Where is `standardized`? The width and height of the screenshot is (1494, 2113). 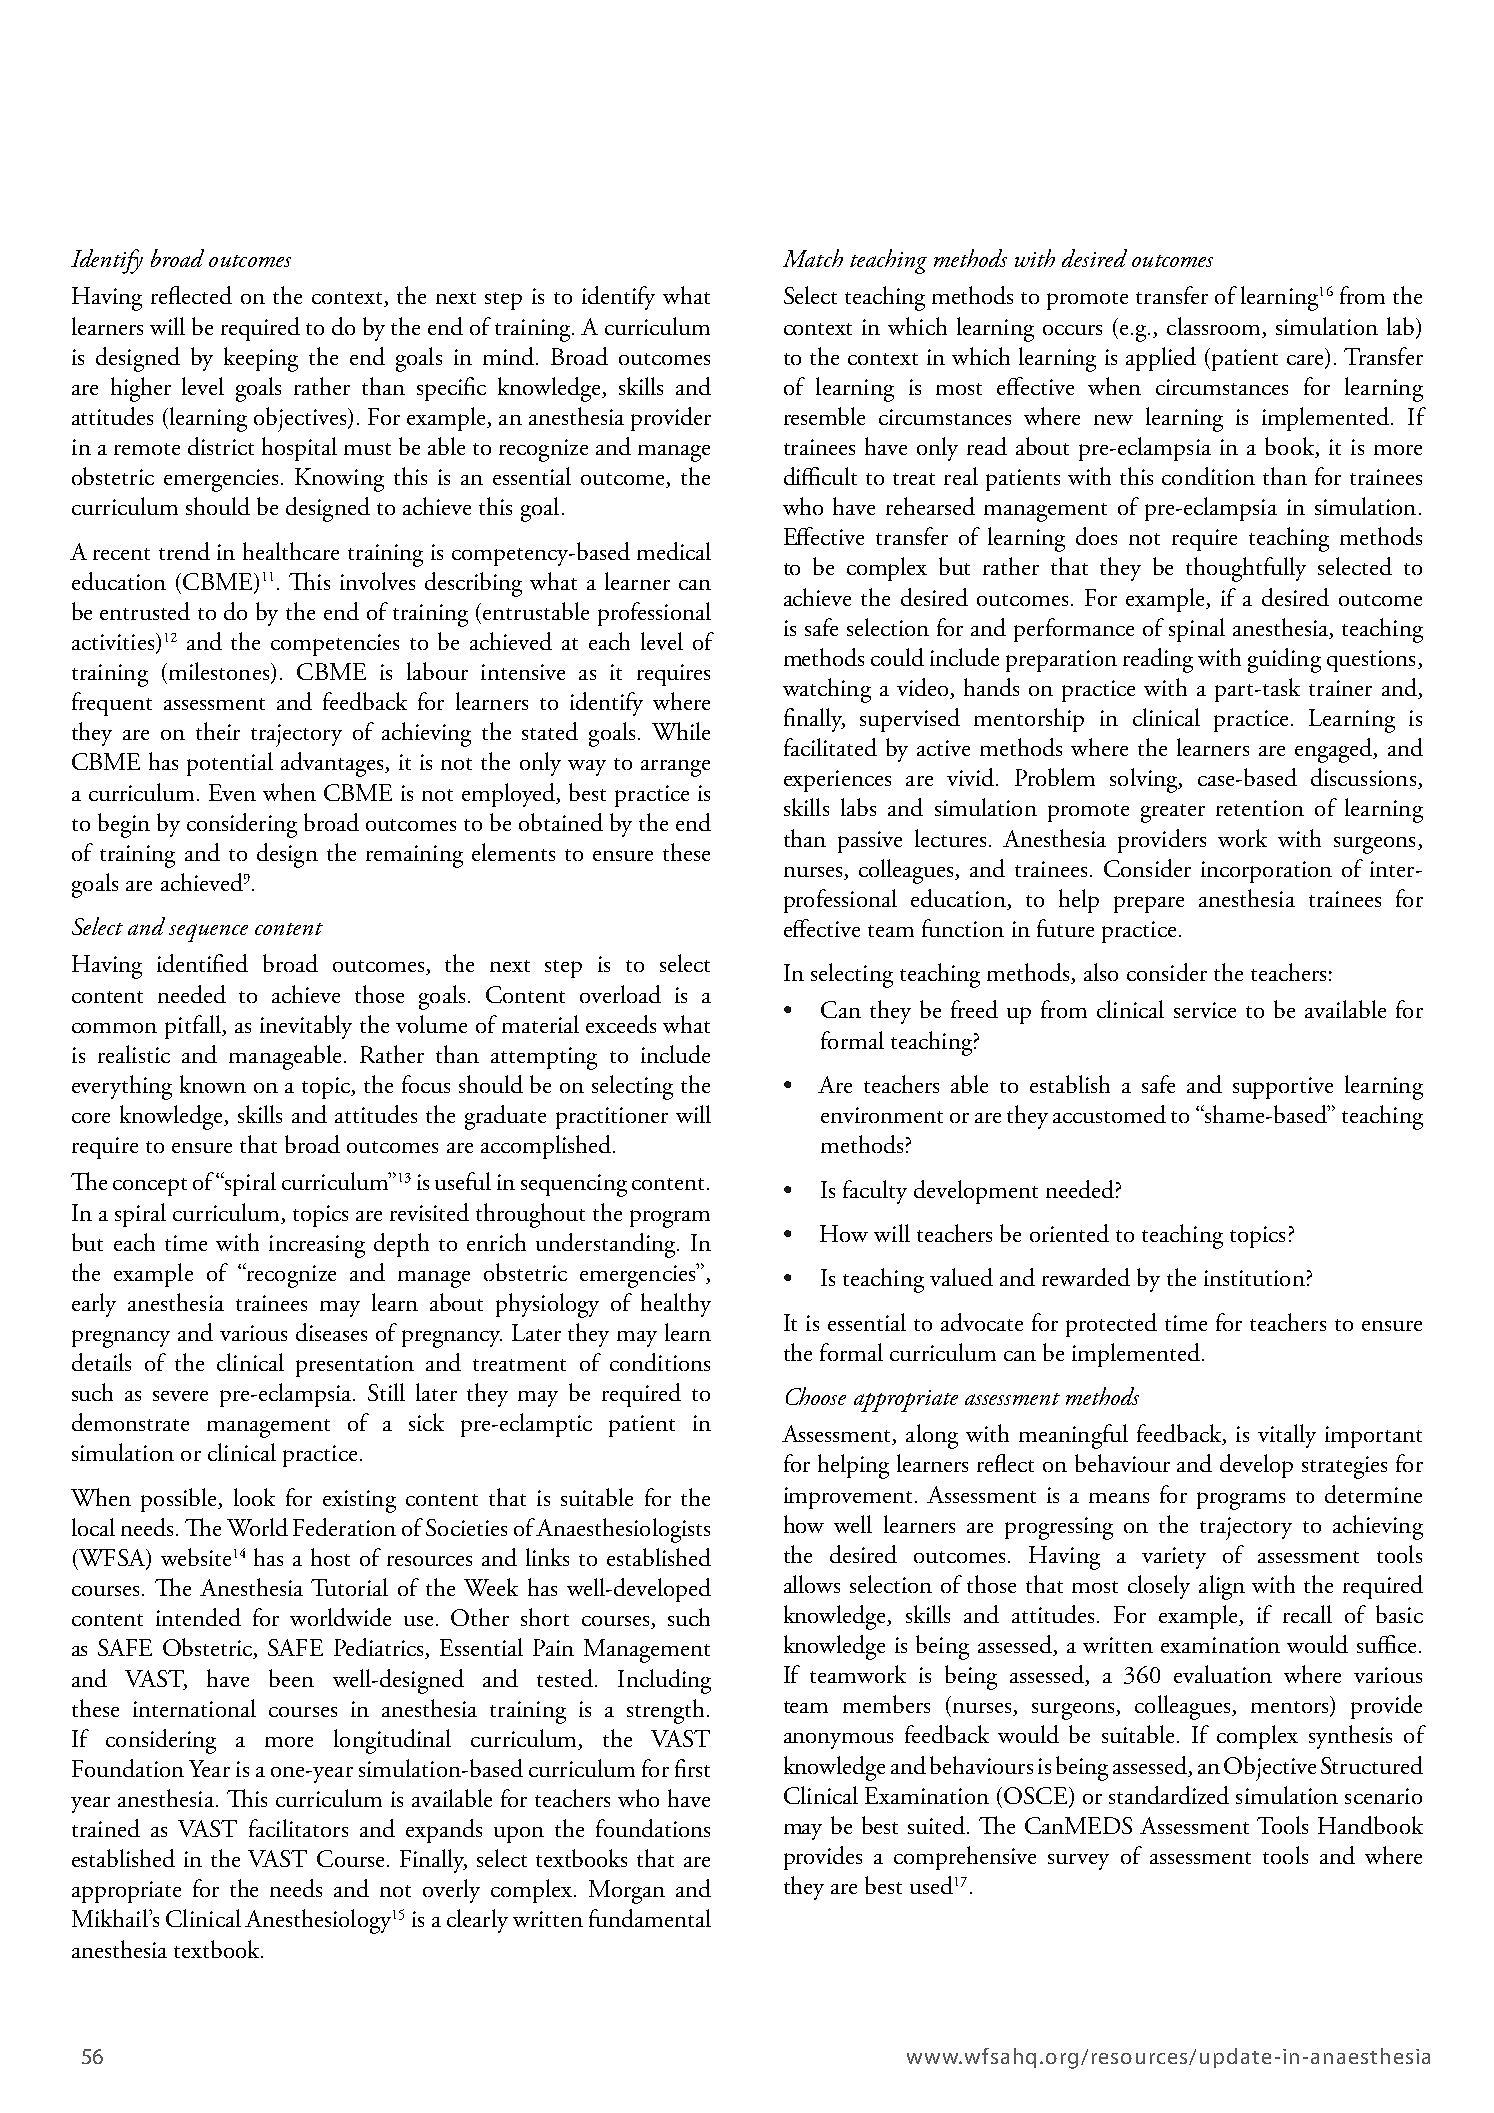
standardized is located at coordinates (1169, 1795).
